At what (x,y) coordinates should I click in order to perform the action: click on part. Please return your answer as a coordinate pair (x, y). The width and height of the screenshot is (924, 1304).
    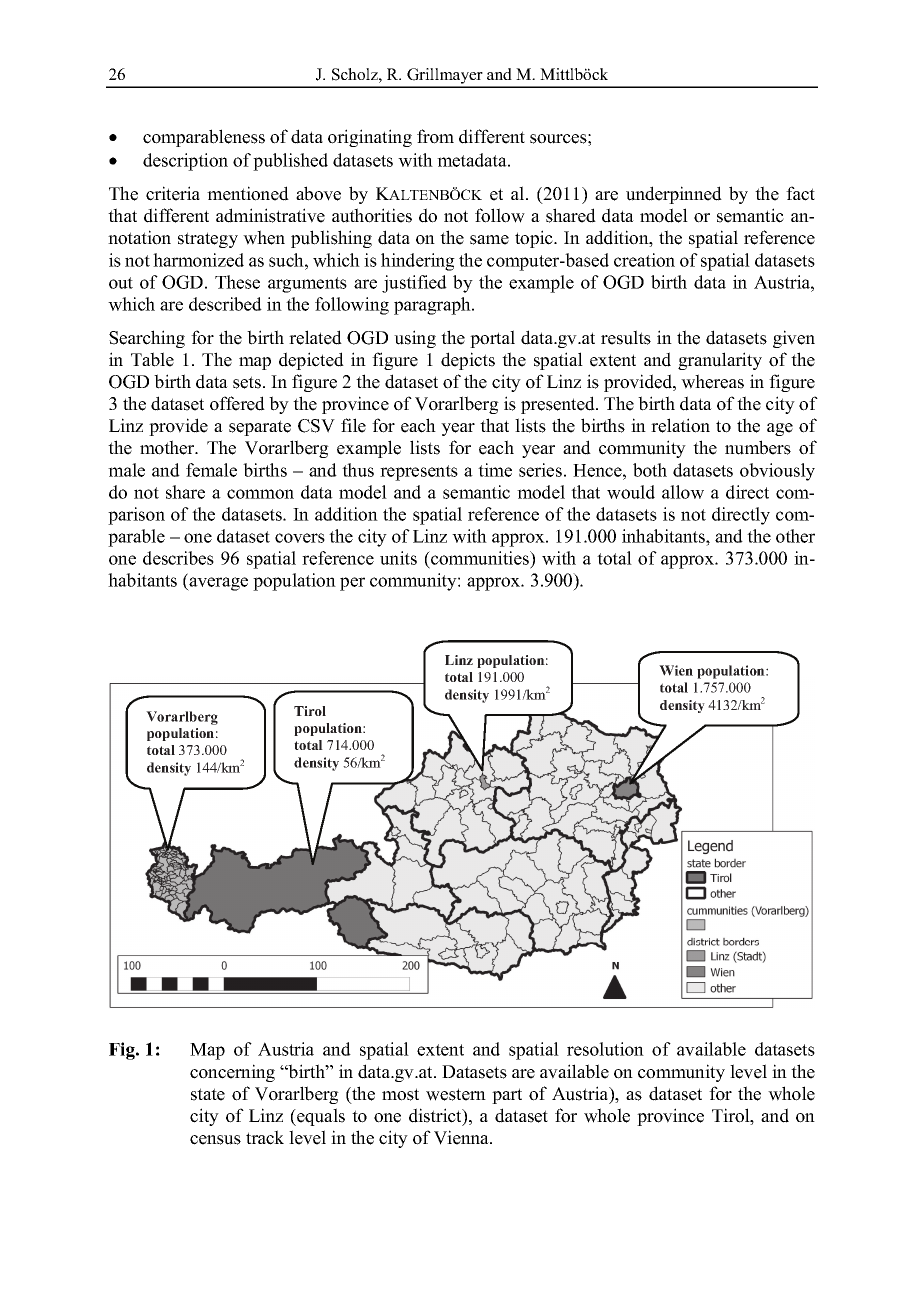
    Looking at the image, I should click on (507, 1096).
